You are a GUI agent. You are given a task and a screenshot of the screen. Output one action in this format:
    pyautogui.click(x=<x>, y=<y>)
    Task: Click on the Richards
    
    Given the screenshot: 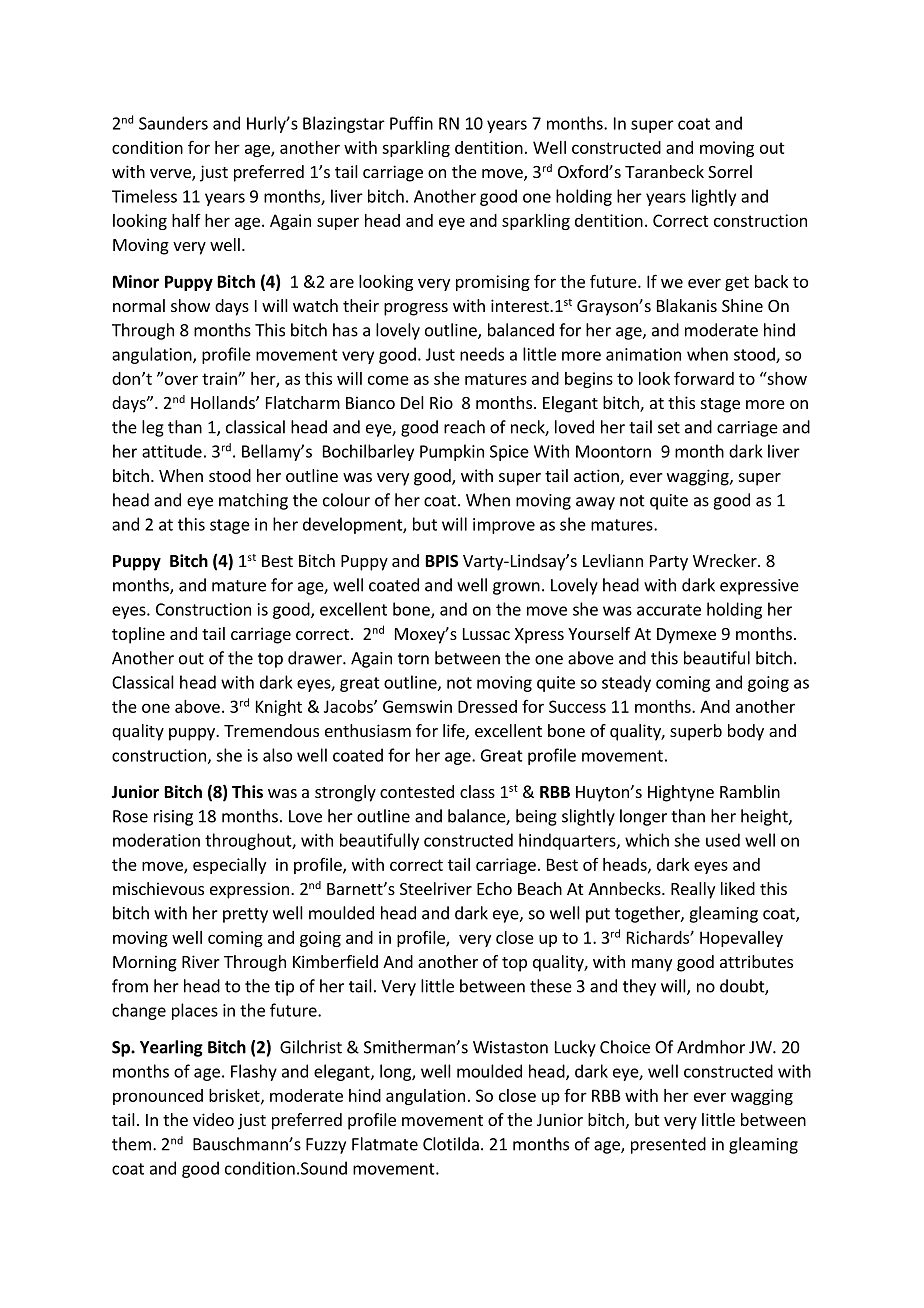 What is the action you would take?
    pyautogui.click(x=659, y=937)
